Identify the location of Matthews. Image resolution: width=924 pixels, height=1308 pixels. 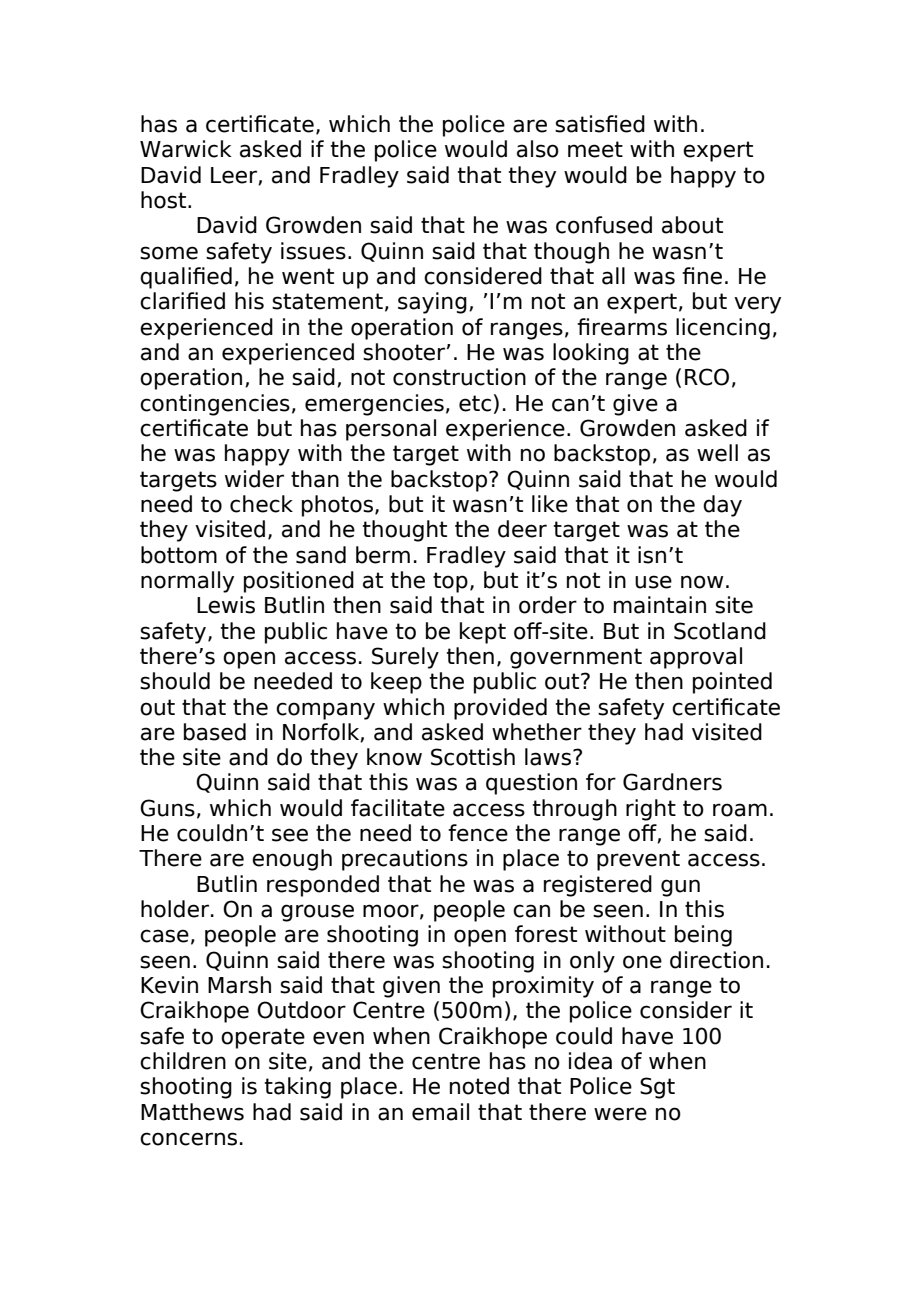
(192, 1112).
